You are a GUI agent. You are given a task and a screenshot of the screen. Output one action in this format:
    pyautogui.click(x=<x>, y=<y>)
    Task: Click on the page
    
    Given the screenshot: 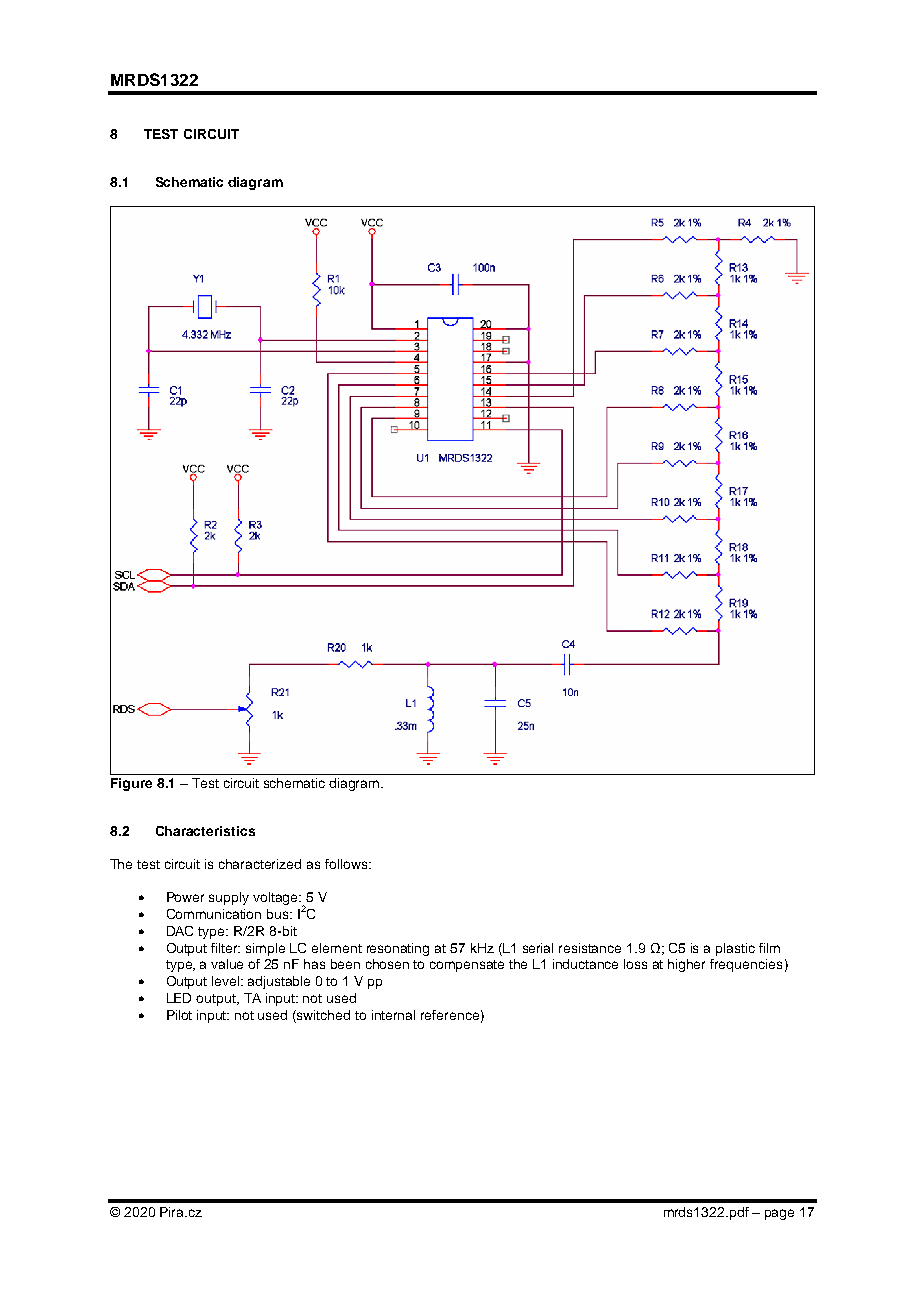 What is the action you would take?
    pyautogui.click(x=779, y=1214)
